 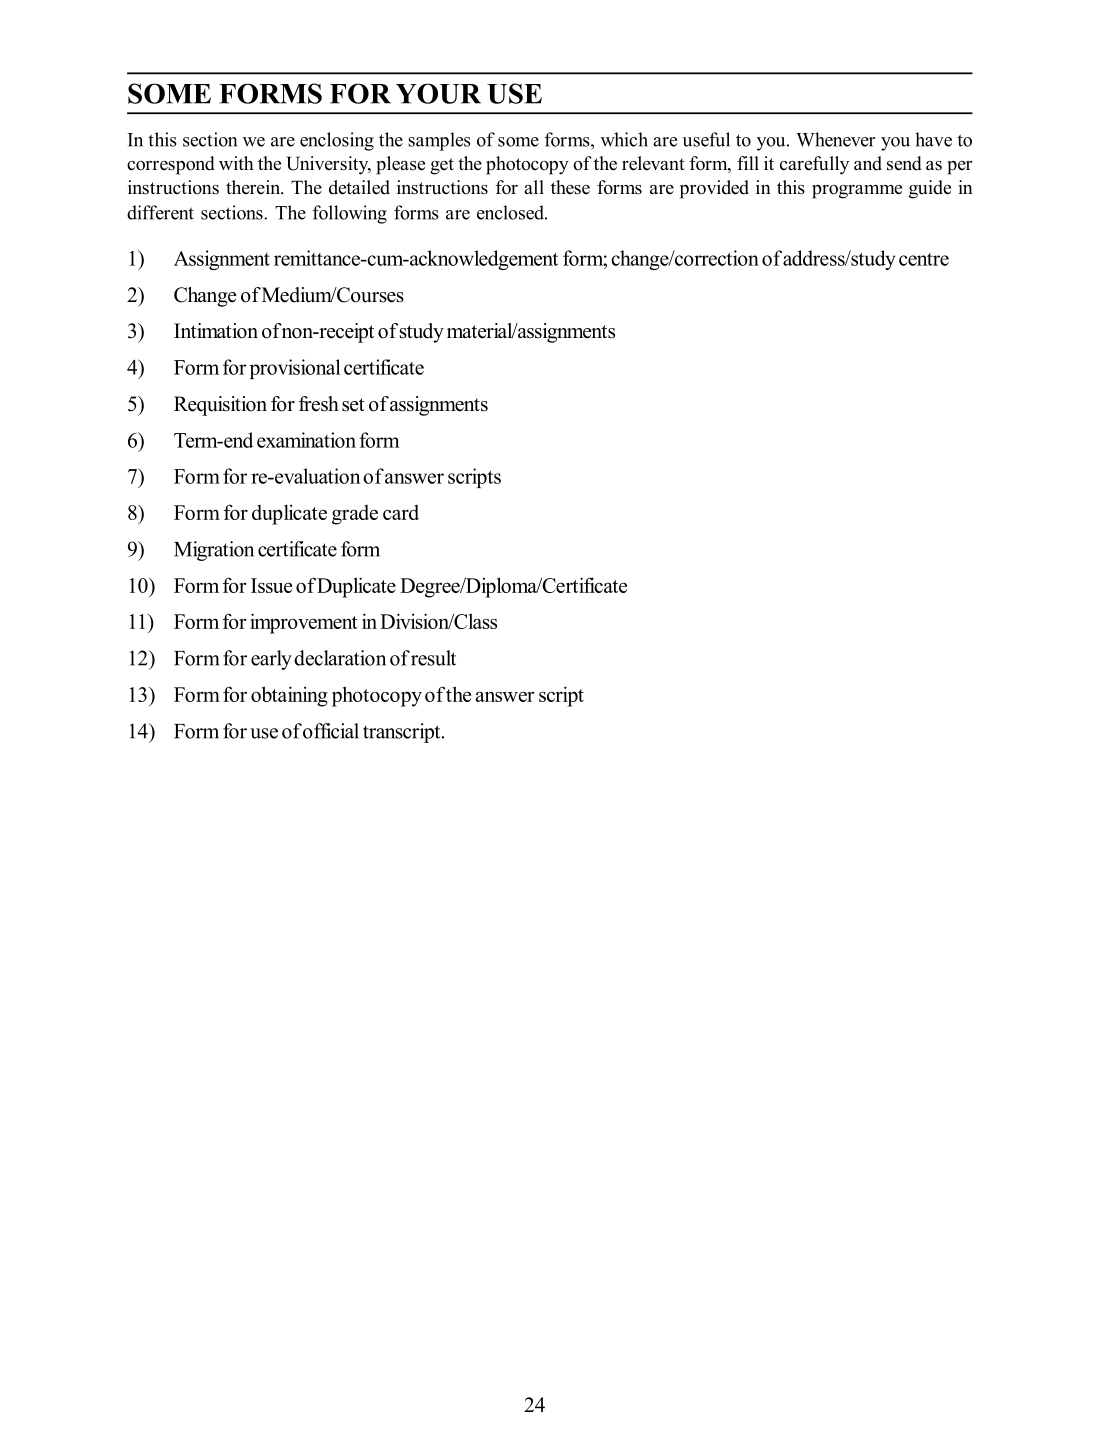 I want to click on centre, so click(x=924, y=259).
